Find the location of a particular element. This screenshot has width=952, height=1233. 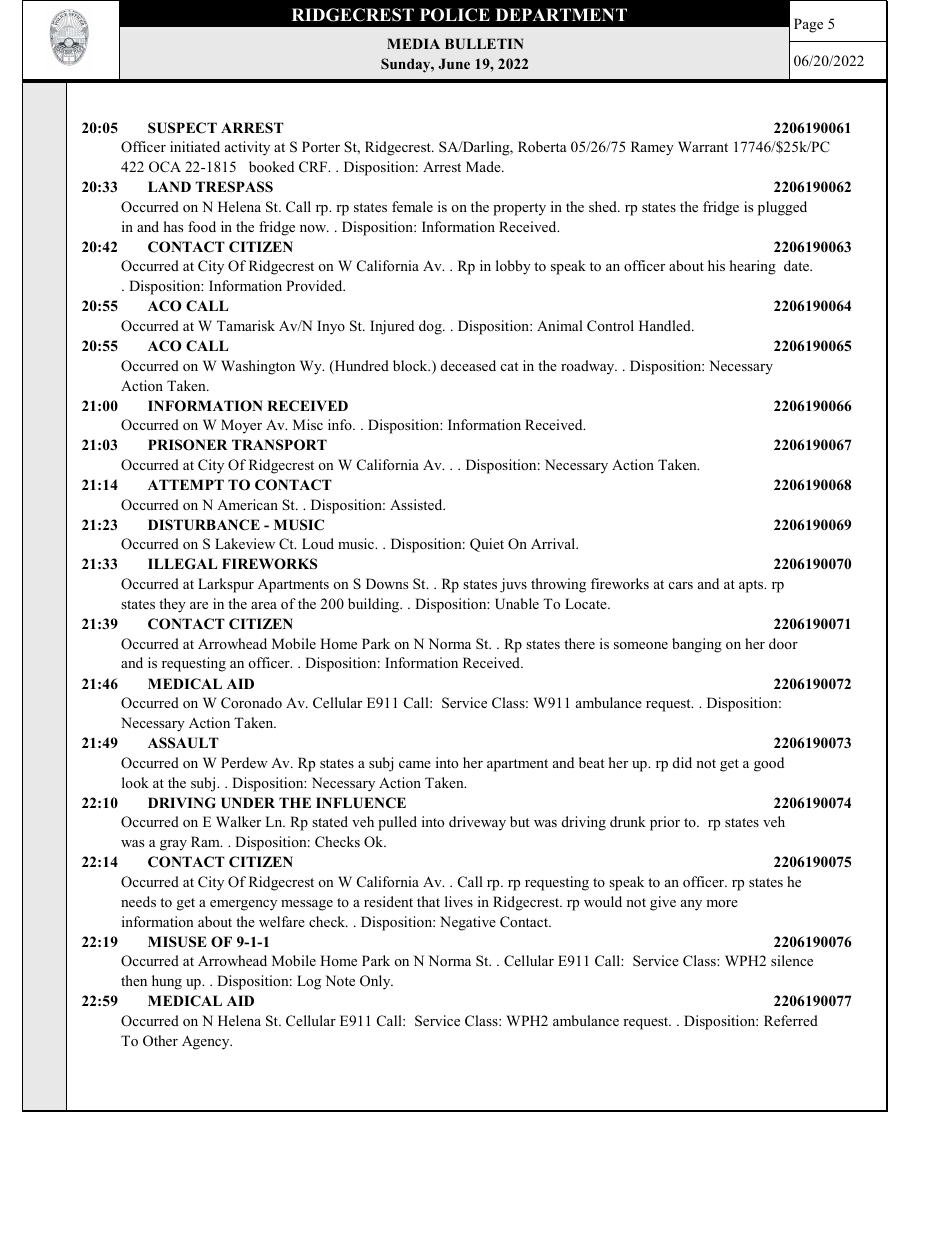

Quiet is located at coordinates (487, 545).
